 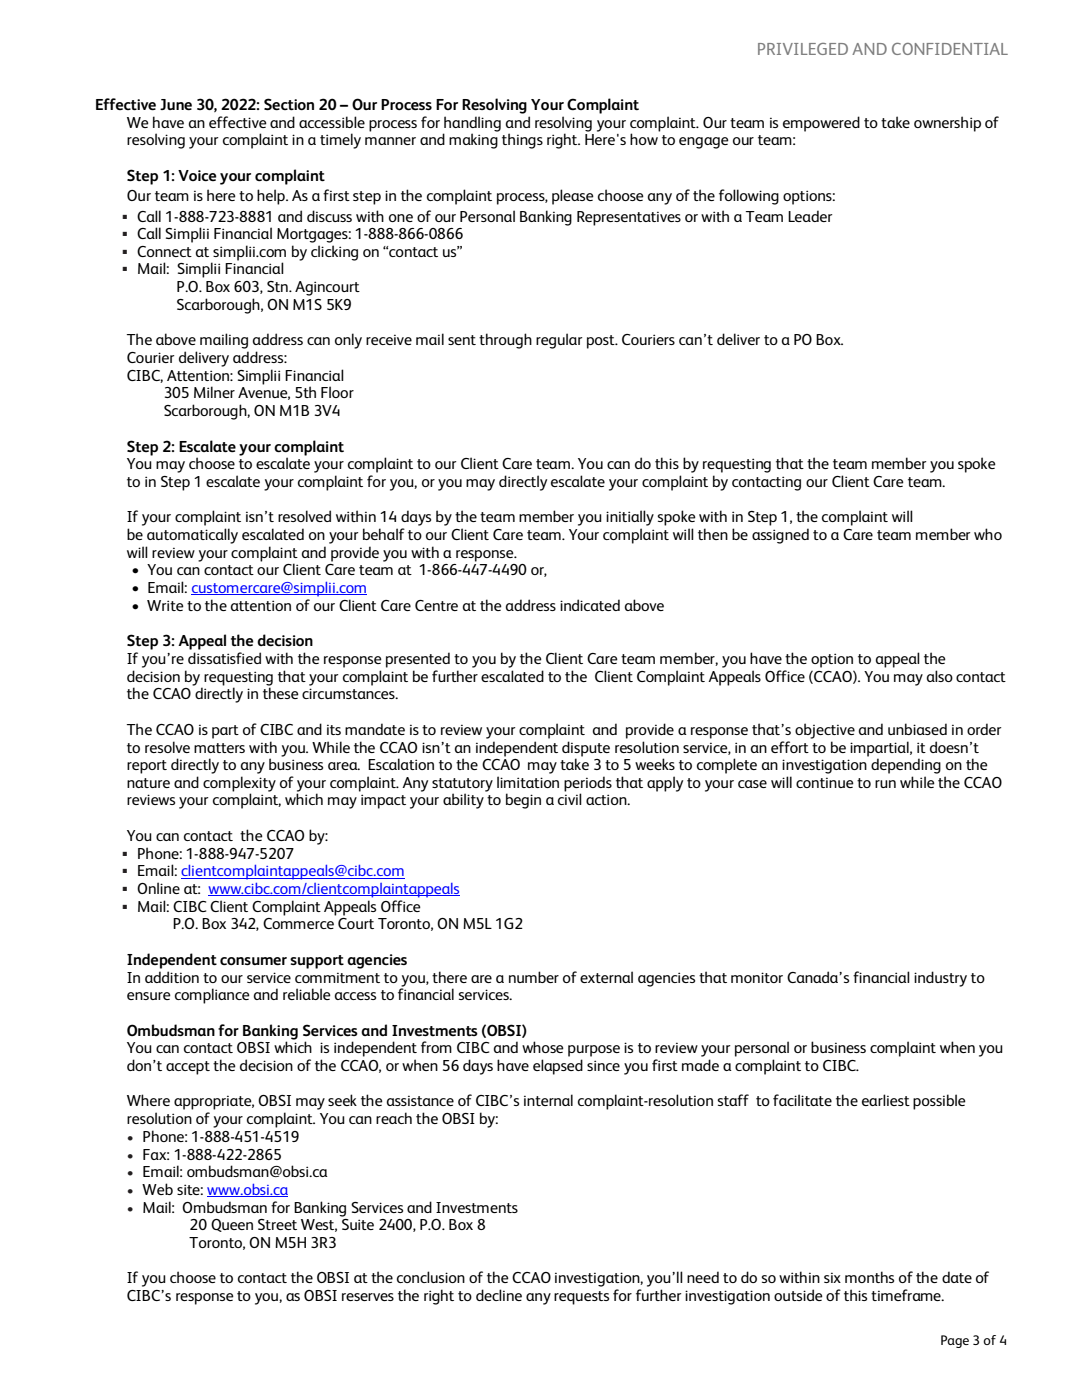 What do you see at coordinates (232, 1225) in the screenshot?
I see `Queen` at bounding box center [232, 1225].
